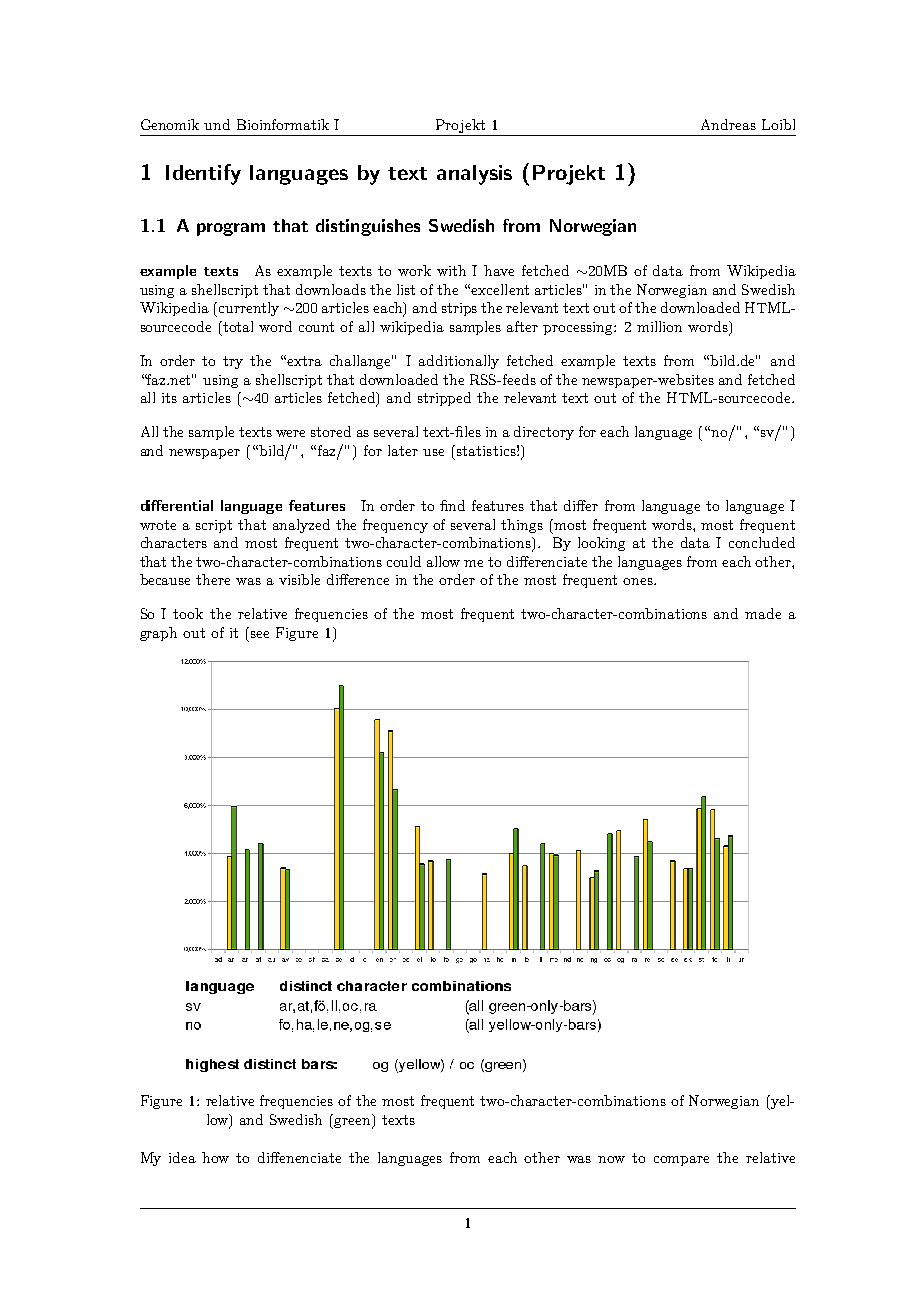 The width and height of the page is (924, 1308). Describe the element at coordinates (728, 124) in the page. I see `Andreas` at that location.
